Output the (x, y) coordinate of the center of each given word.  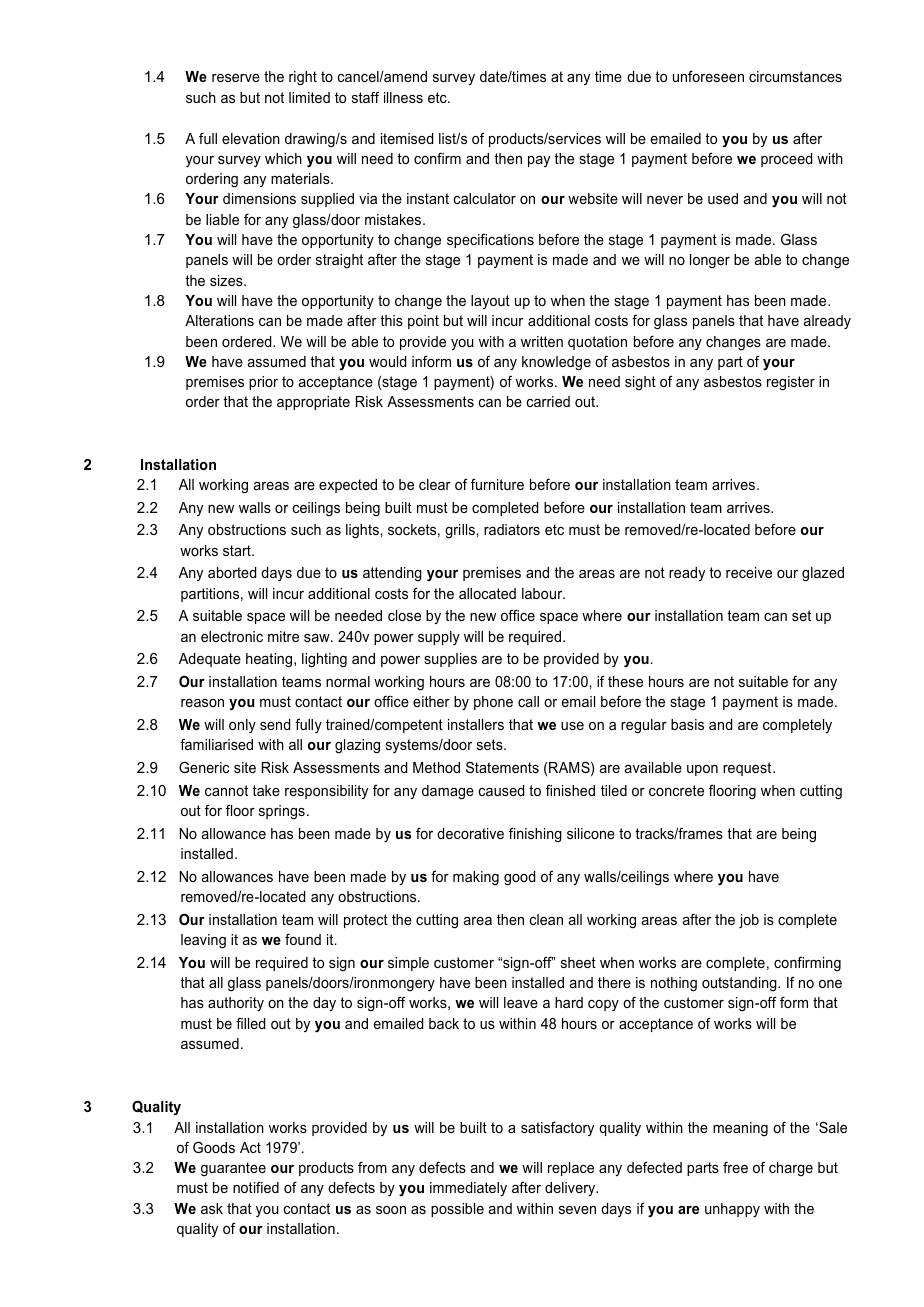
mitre (283, 636)
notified (256, 1187)
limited (309, 97)
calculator (485, 198)
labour (543, 593)
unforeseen (708, 76)
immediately (468, 1189)
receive (749, 572)
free (735, 1167)
